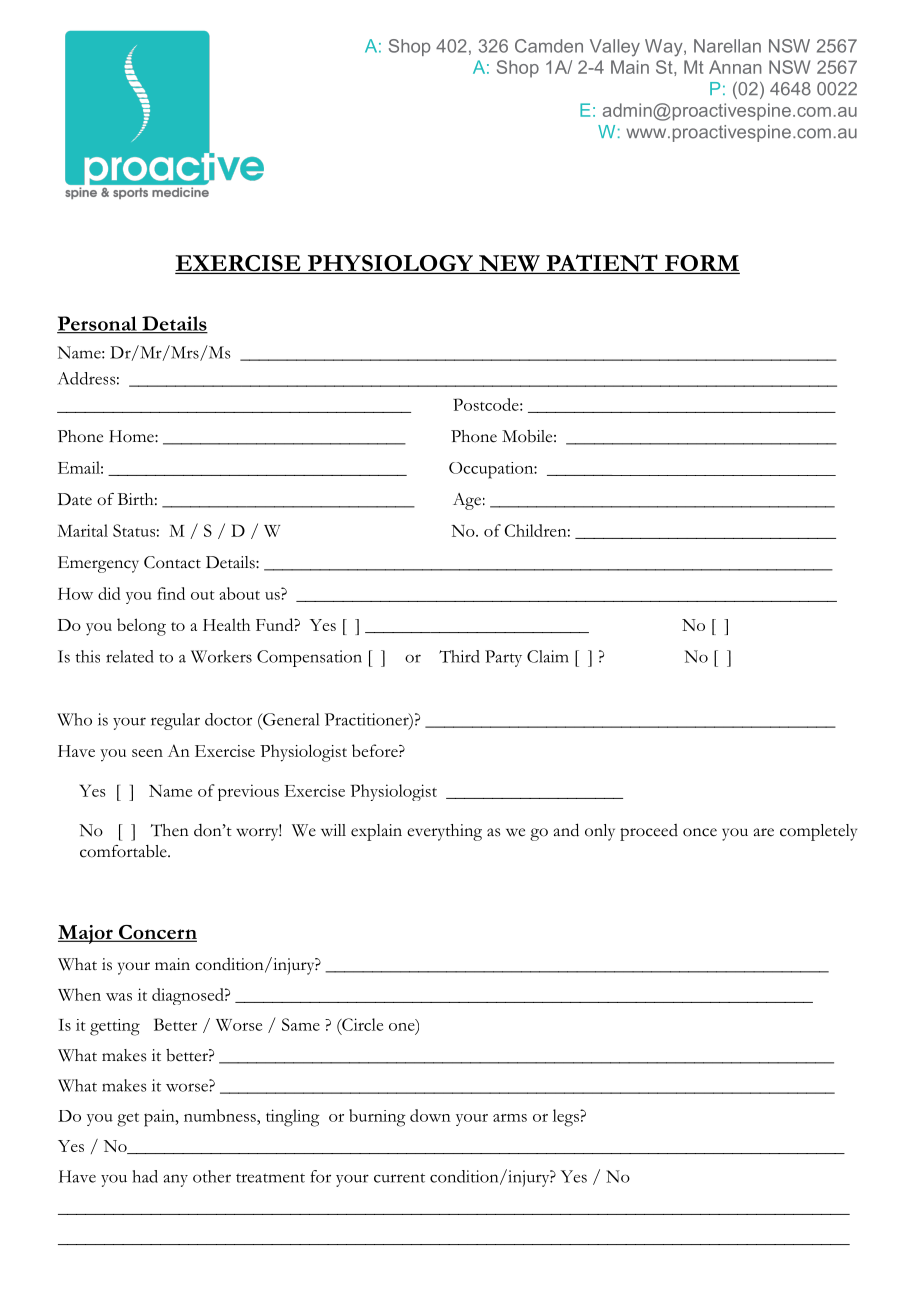 The height and width of the screenshot is (1308, 924). I want to click on legs, so click(567, 1118).
